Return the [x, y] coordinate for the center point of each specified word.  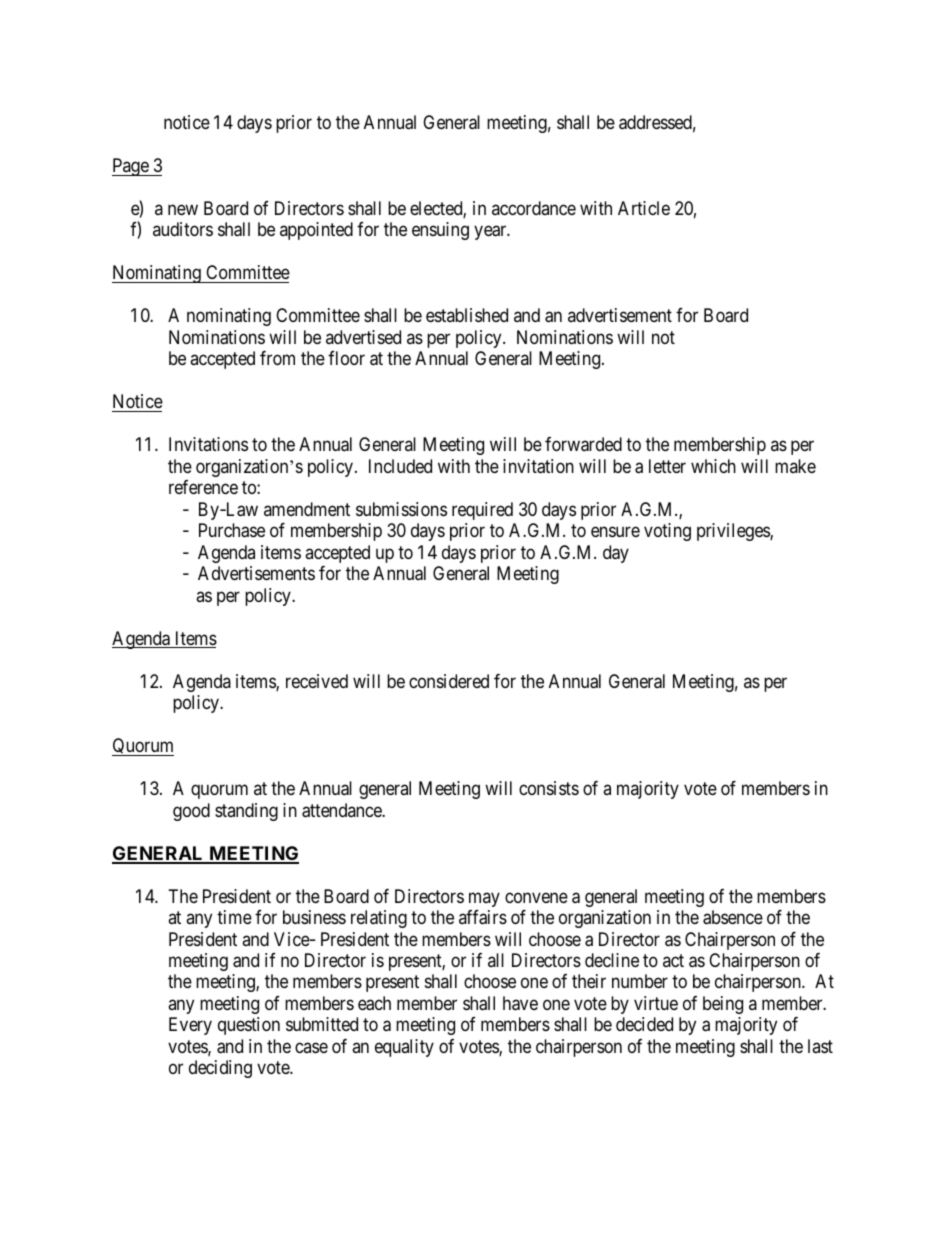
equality [404, 1048]
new [183, 209]
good [191, 812]
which [713, 466]
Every [190, 1026]
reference [203, 487]
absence [733, 917]
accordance [534, 208]
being [723, 1005]
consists [549, 788]
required [482, 511]
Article [644, 208]
